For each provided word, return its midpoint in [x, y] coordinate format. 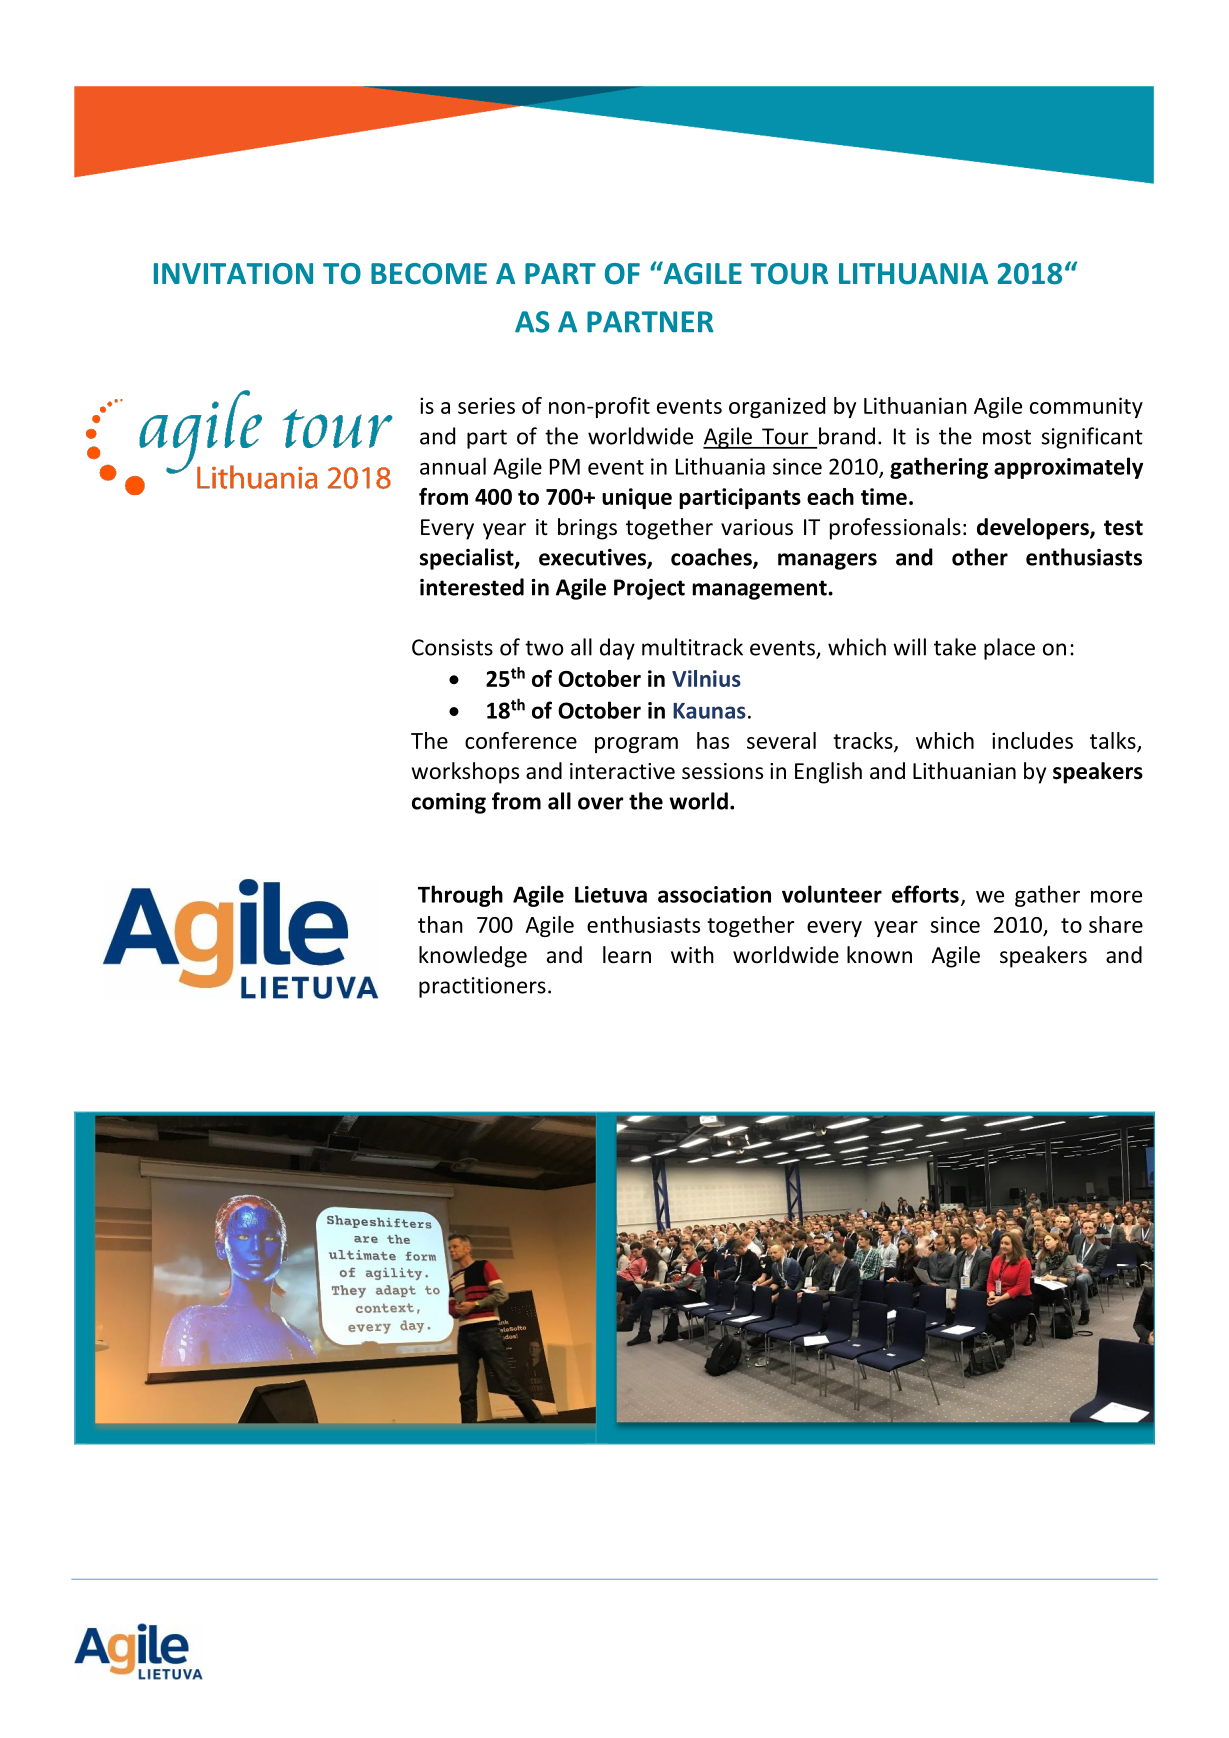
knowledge [473, 957]
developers [1034, 529]
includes [1032, 740]
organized [777, 407]
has [713, 740]
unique [637, 498]
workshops [465, 773]
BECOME [429, 274]
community [1086, 407]
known [879, 955]
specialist [468, 559]
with [692, 954]
